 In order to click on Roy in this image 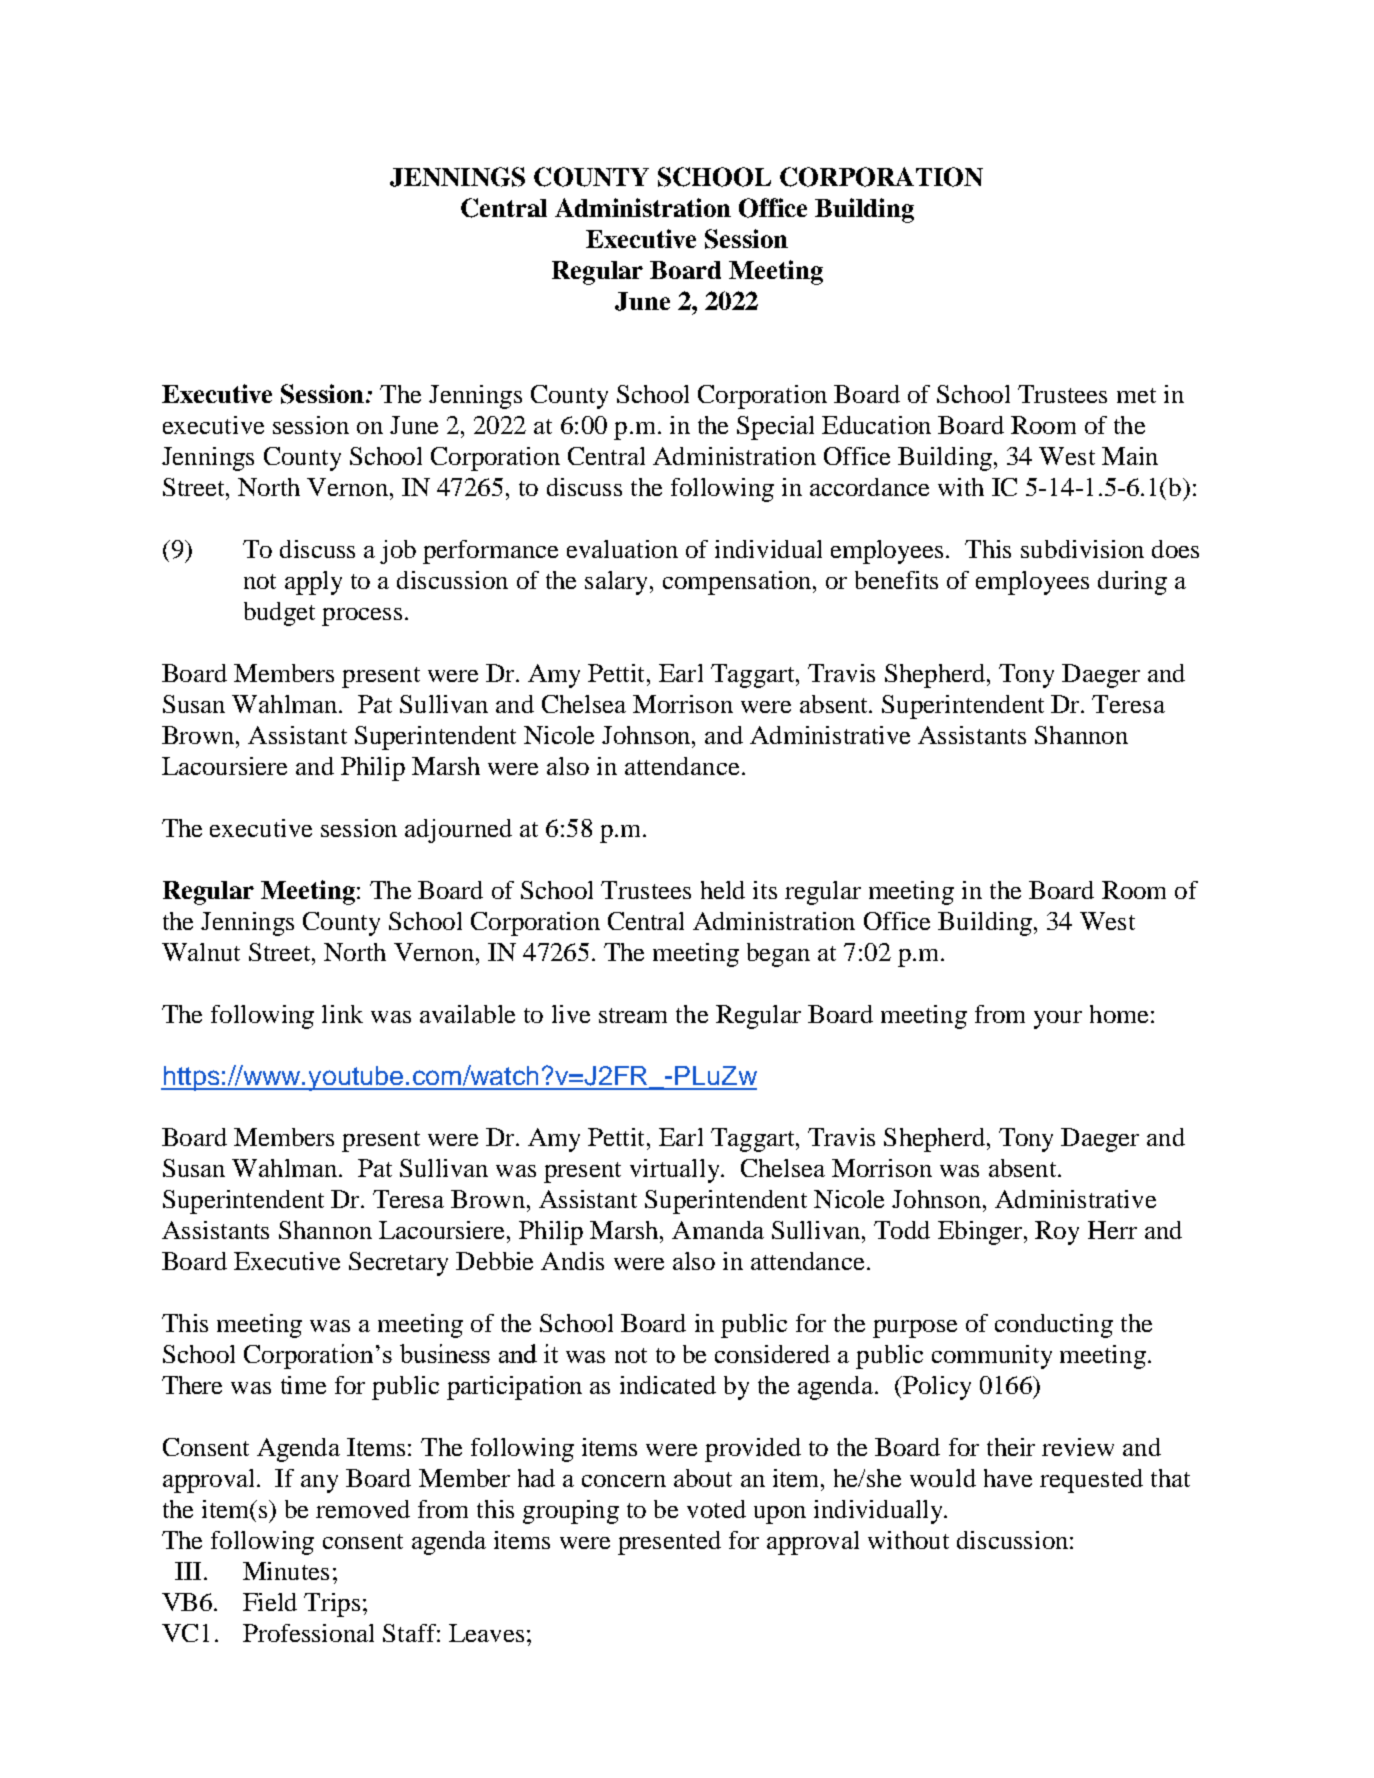, I will do `click(1057, 1233)`.
